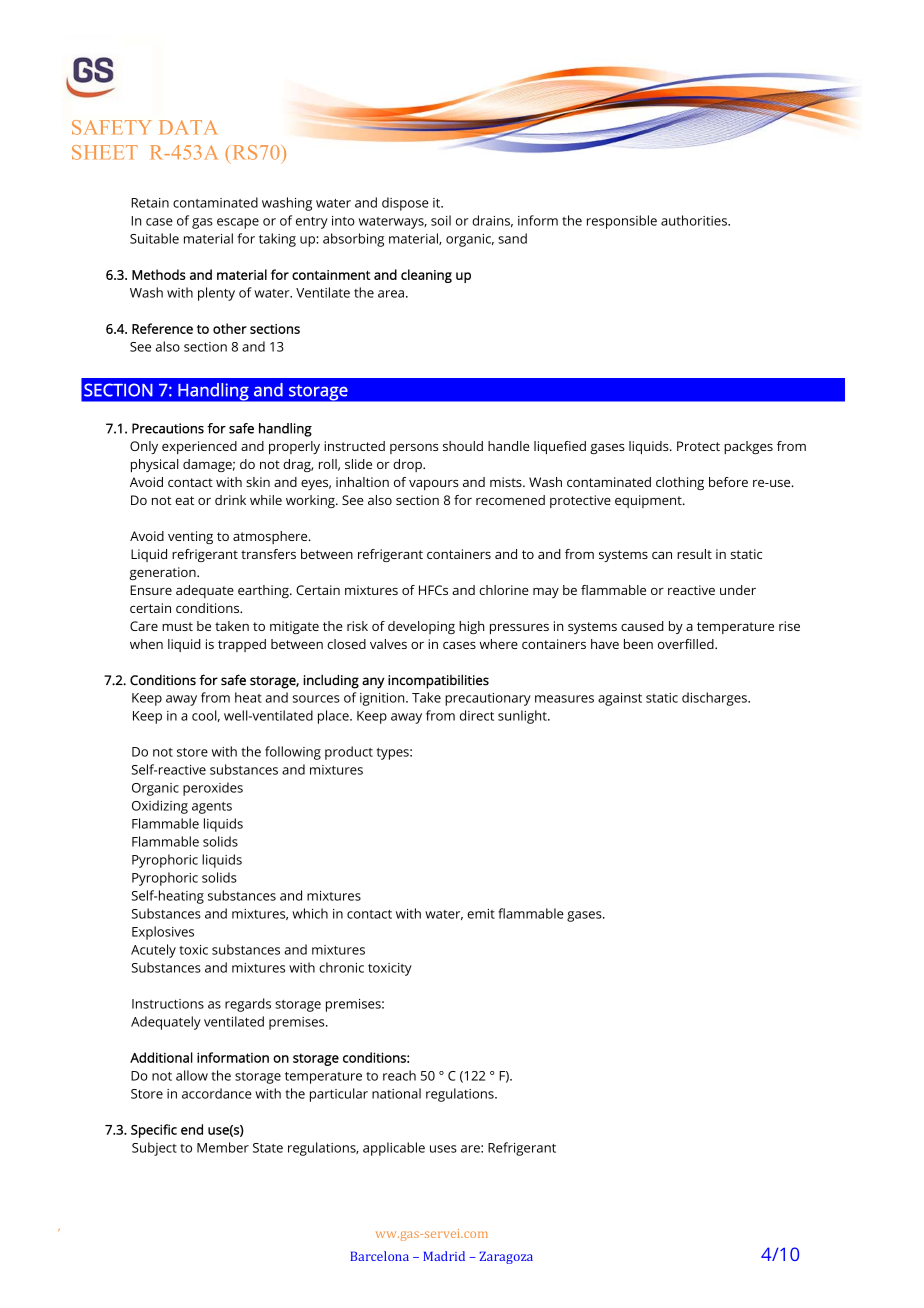  What do you see at coordinates (715, 699) in the screenshot?
I see `discharges` at bounding box center [715, 699].
